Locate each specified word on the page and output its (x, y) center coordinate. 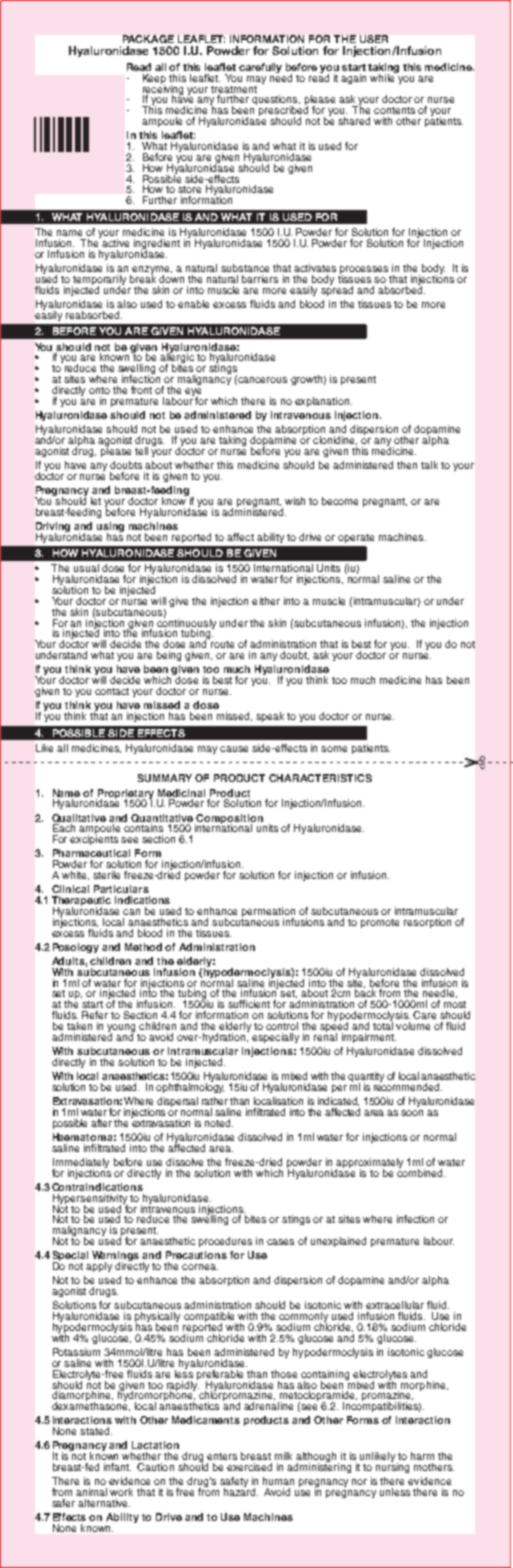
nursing (392, 1467)
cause (234, 749)
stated (96, 1431)
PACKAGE (148, 39)
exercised (249, 1467)
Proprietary (125, 795)
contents (394, 110)
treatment (234, 89)
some (334, 749)
